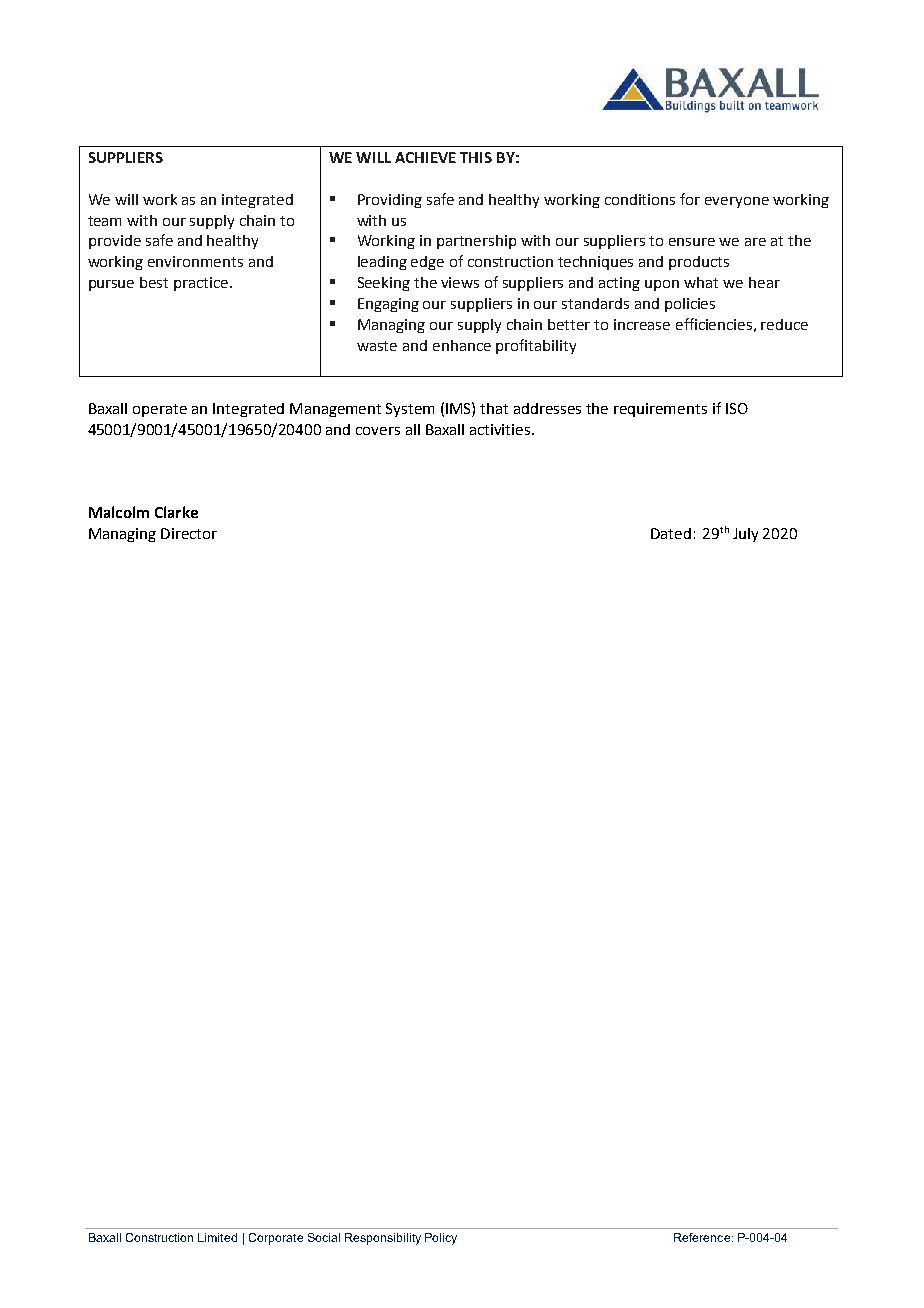 The height and width of the document is (1308, 924). What do you see at coordinates (217, 1237) in the document?
I see `Limited` at bounding box center [217, 1237].
